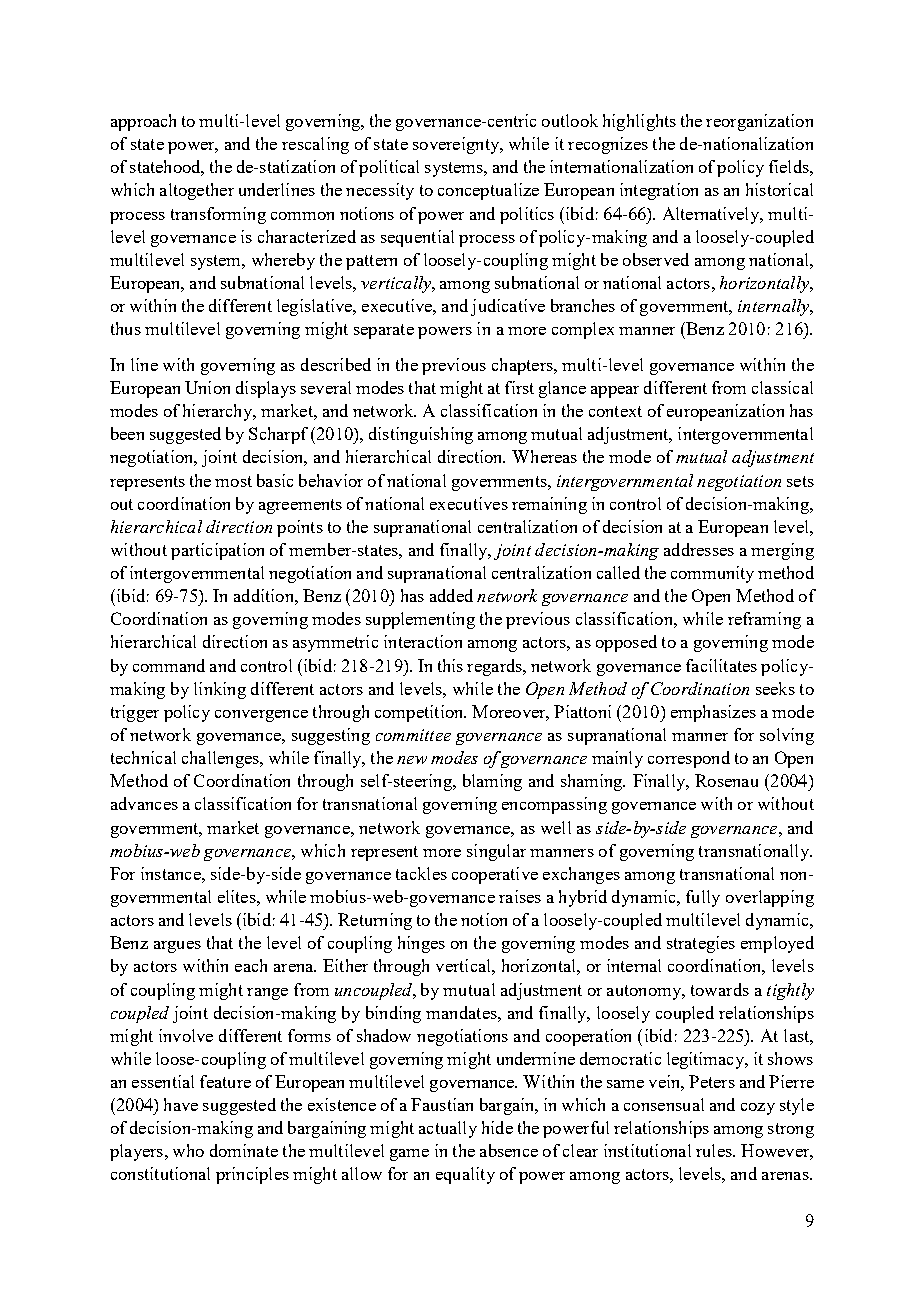 The image size is (924, 1308). Describe the element at coordinates (448, 1129) in the screenshot. I see `actually` at that location.
